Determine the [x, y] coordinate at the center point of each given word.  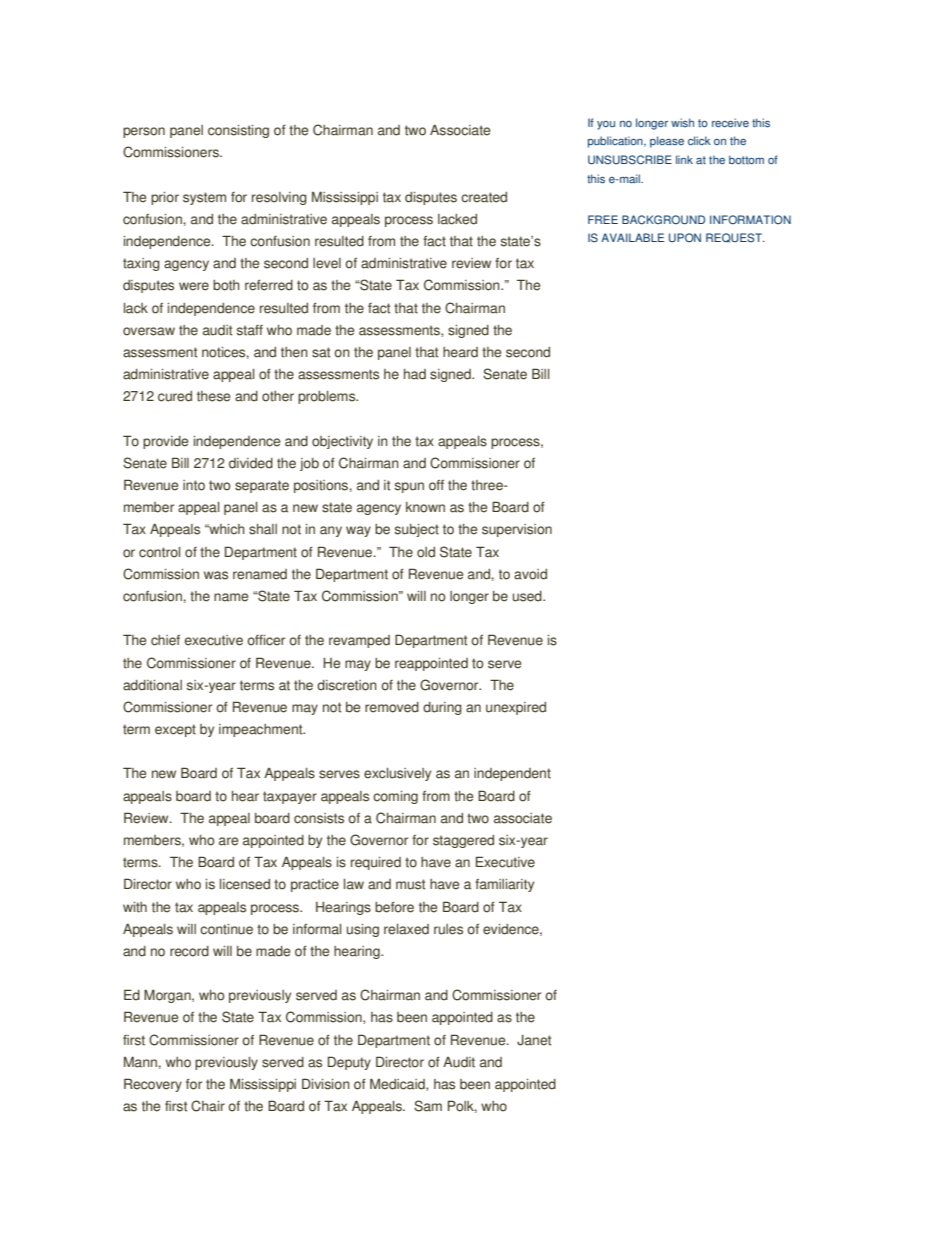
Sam [428, 1106]
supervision [517, 530]
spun [409, 487]
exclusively [397, 774]
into [194, 485]
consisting [238, 131]
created [484, 197]
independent [512, 774]
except [175, 730]
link [684, 159]
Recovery [153, 1085]
